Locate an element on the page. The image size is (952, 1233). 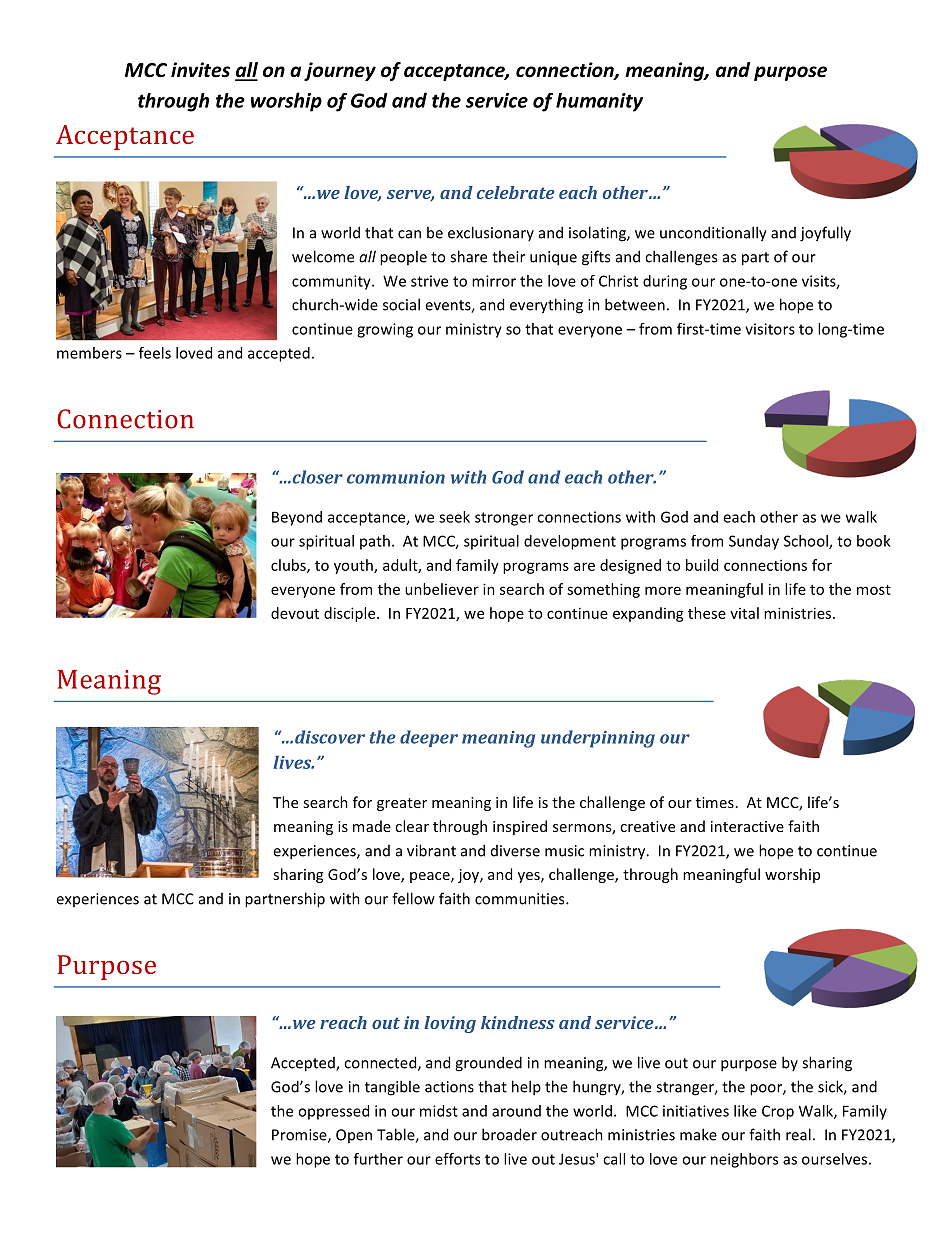
unbeliever is located at coordinates (442, 589).
